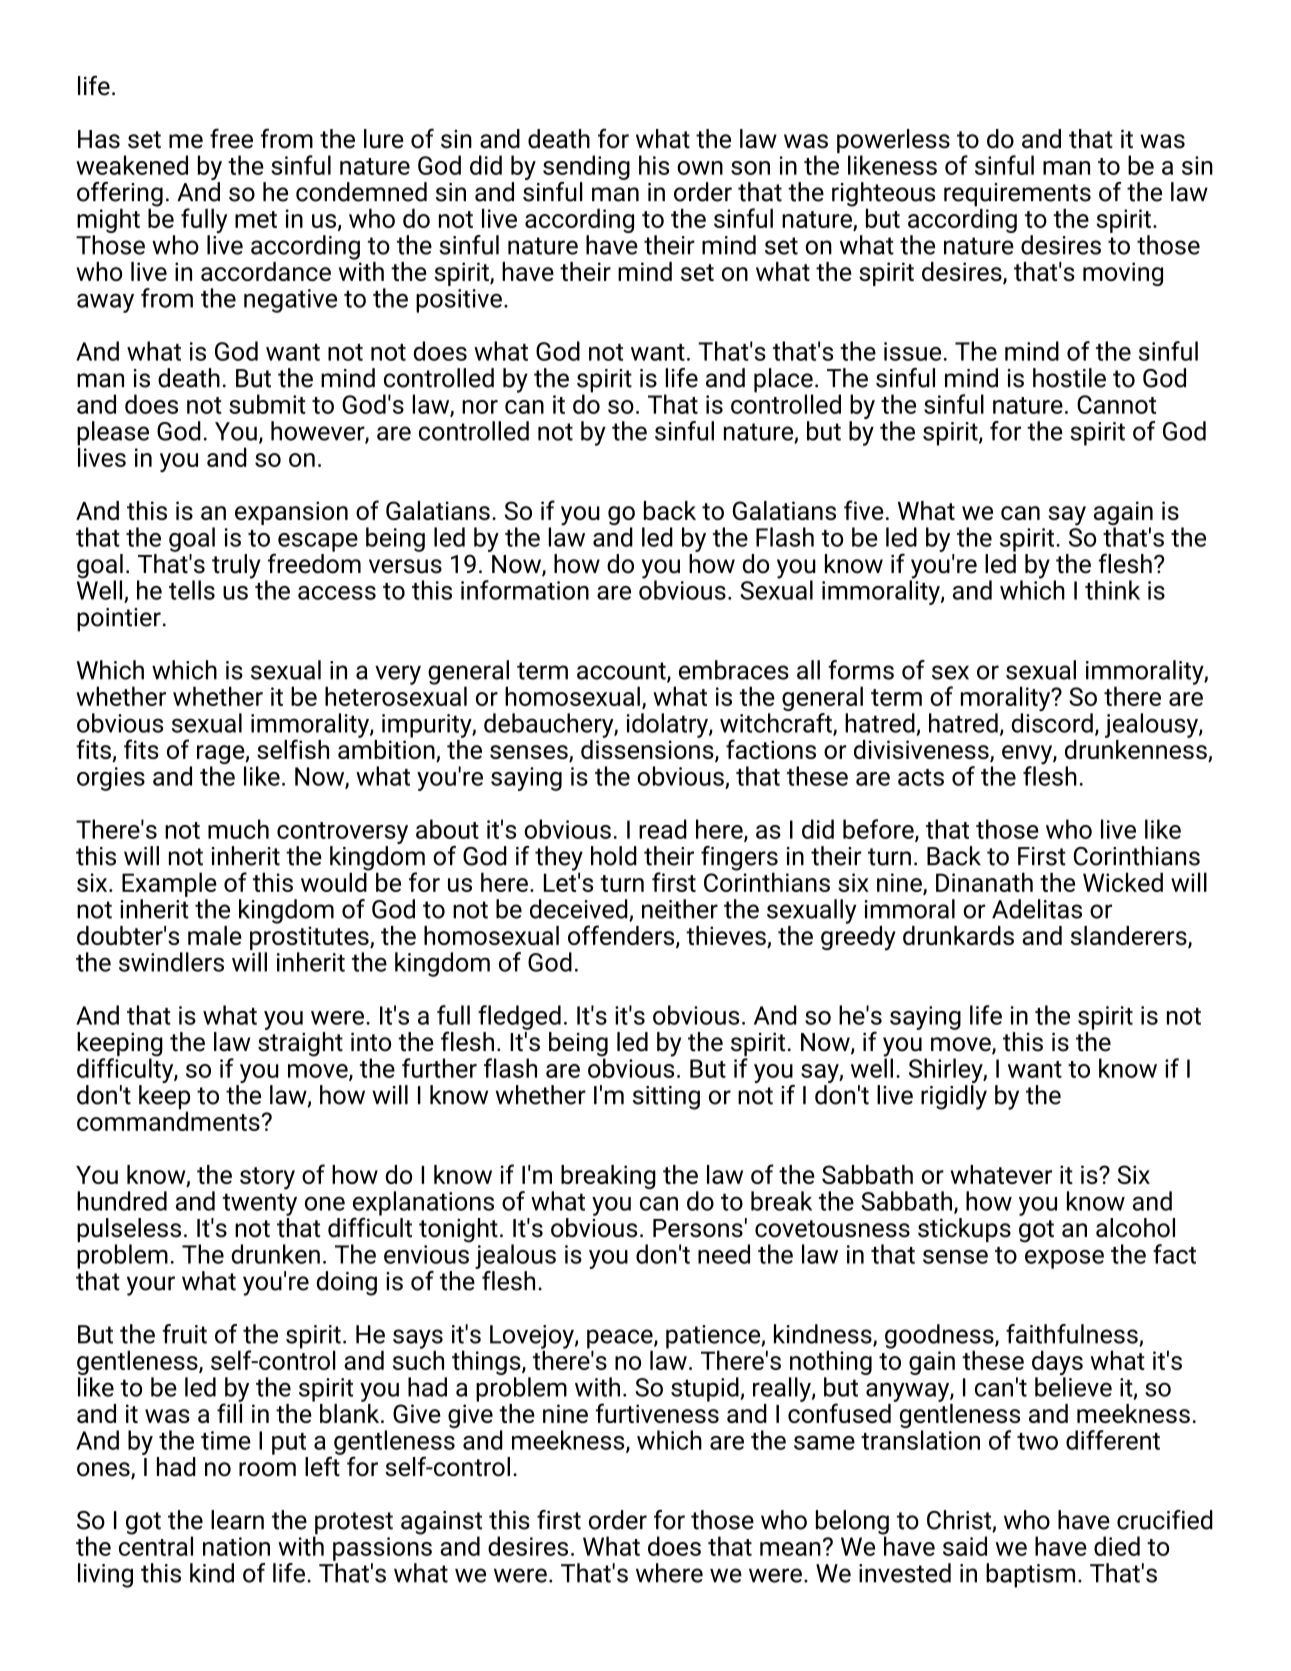 Image resolution: width=1291 pixels, height=1671 pixels. I want to click on mean, so click(790, 1549).
